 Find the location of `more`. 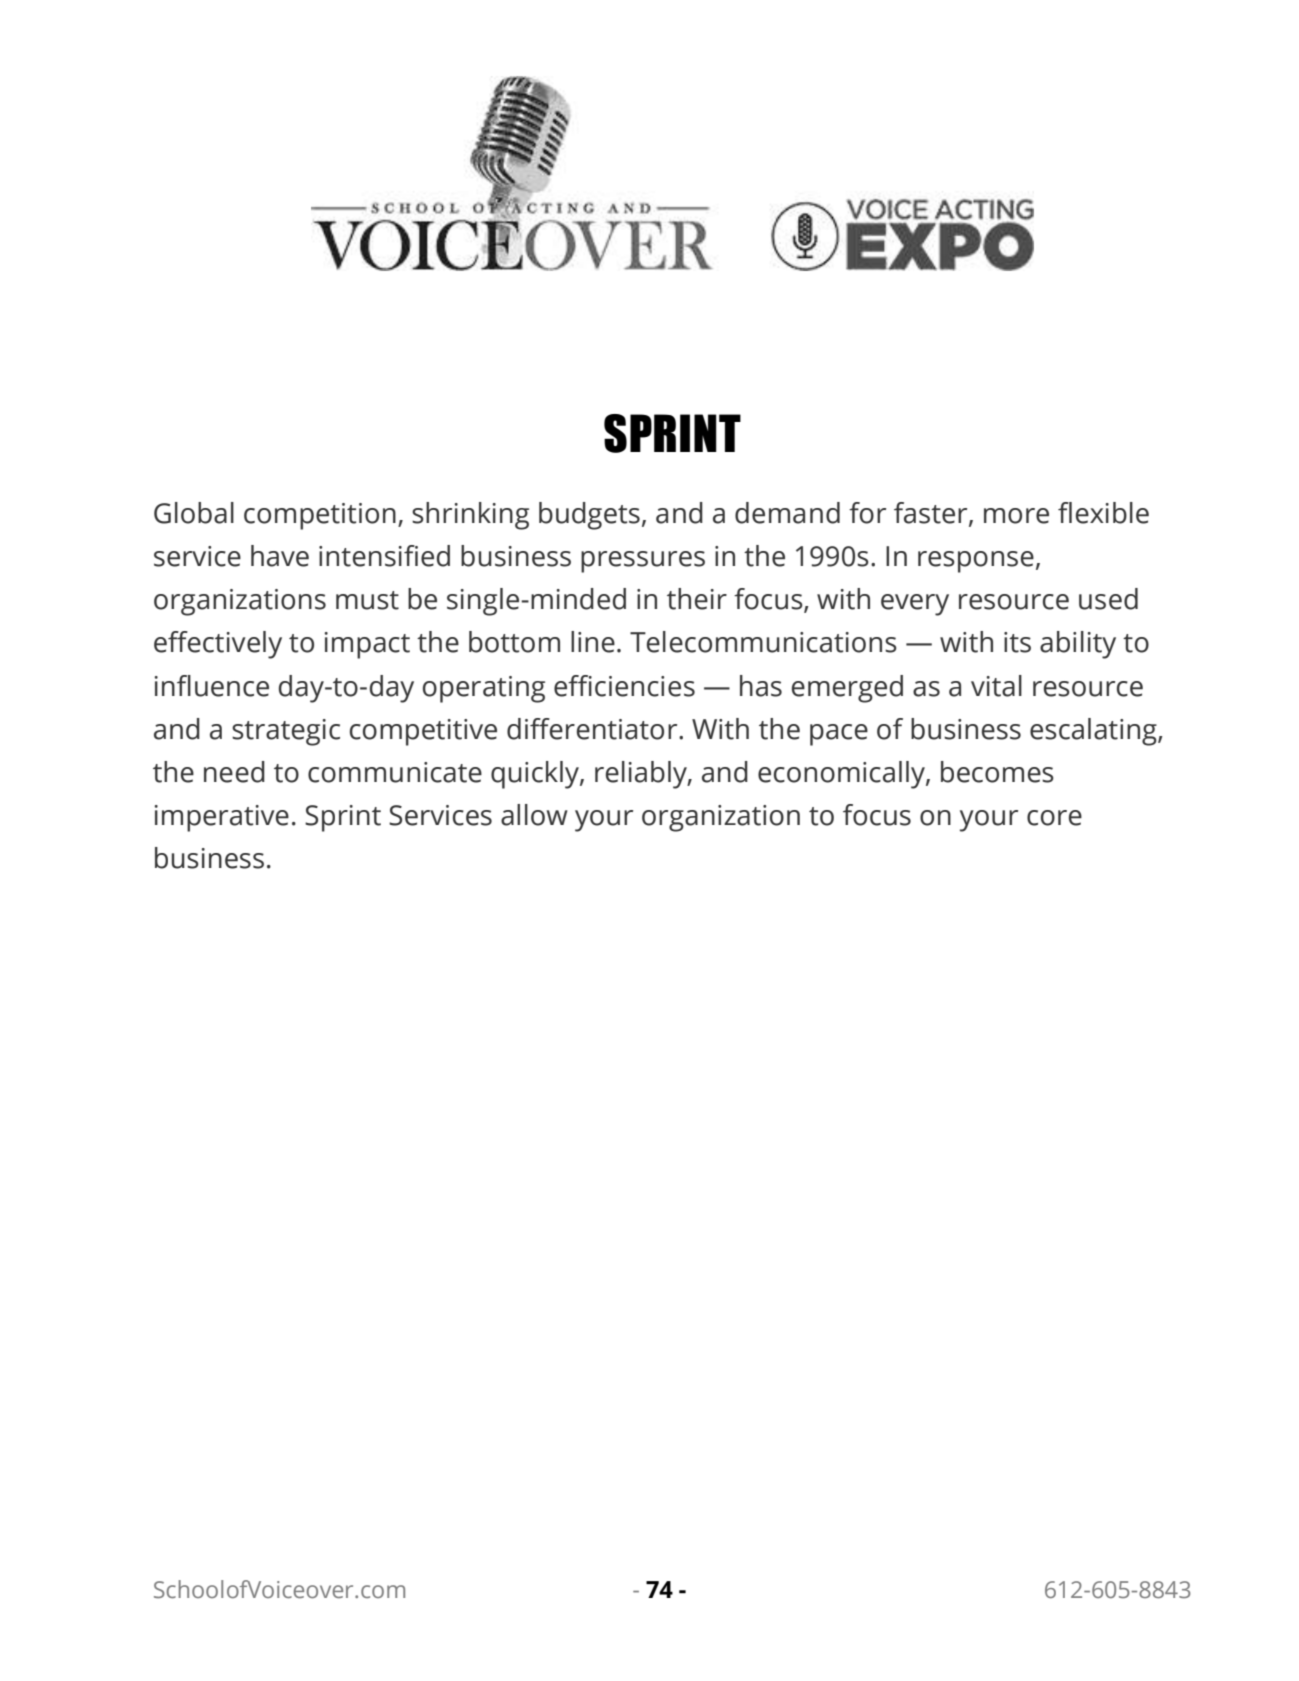

more is located at coordinates (1016, 516).
